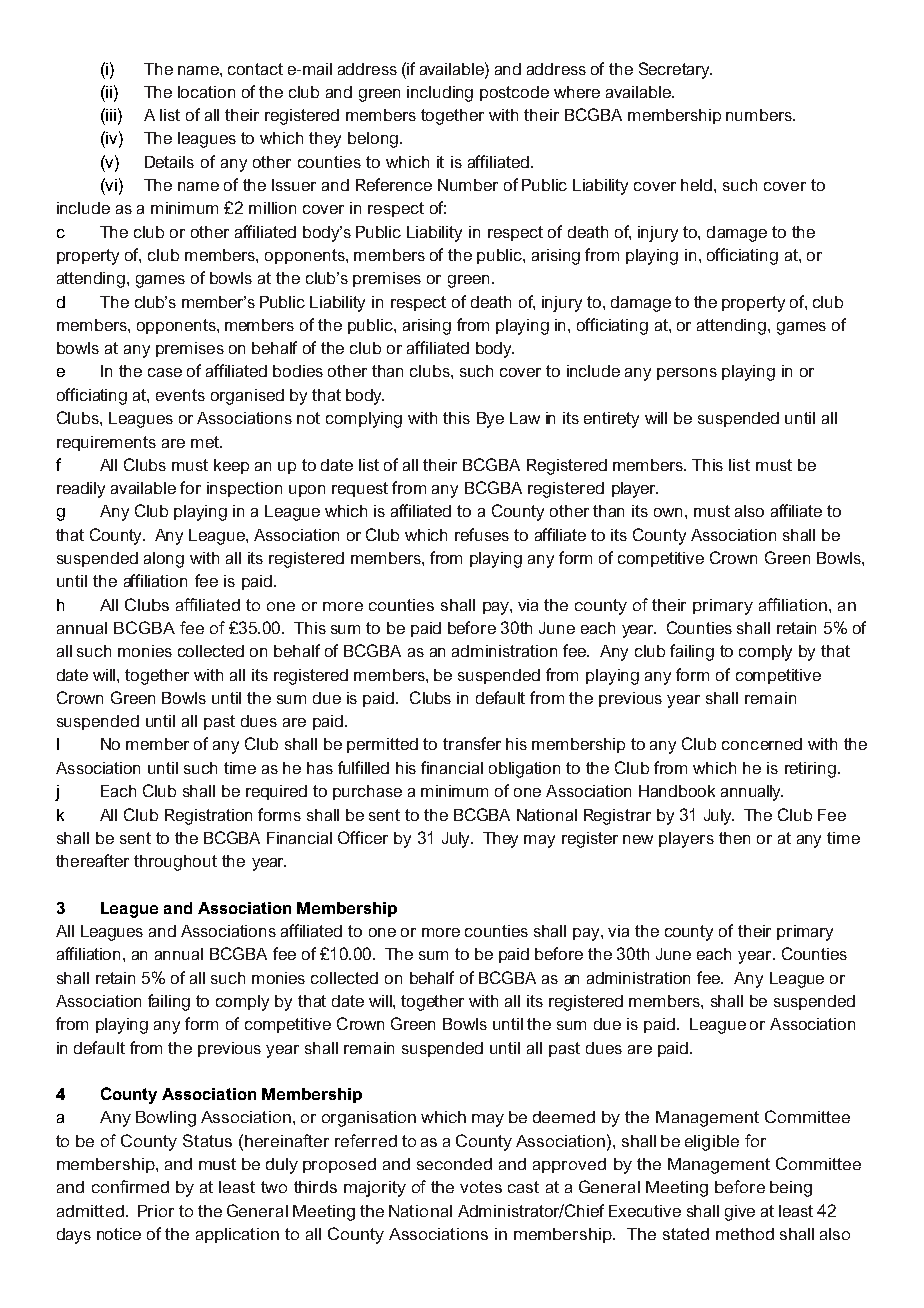 Image resolution: width=924 pixels, height=1308 pixels. Describe the element at coordinates (363, 837) in the page. I see `Officer` at that location.
